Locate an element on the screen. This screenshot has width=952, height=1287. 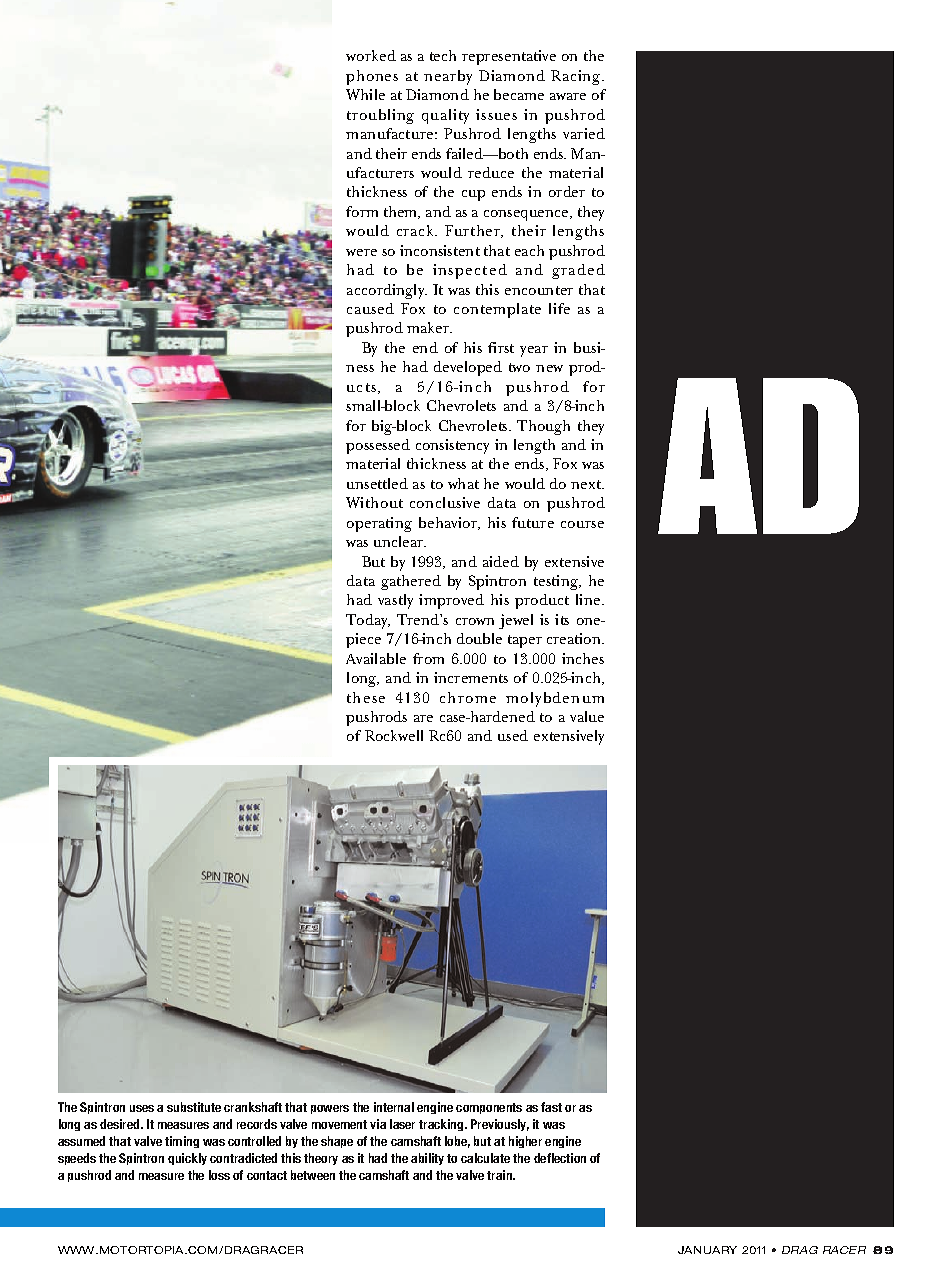
quickly is located at coordinates (187, 1159).
